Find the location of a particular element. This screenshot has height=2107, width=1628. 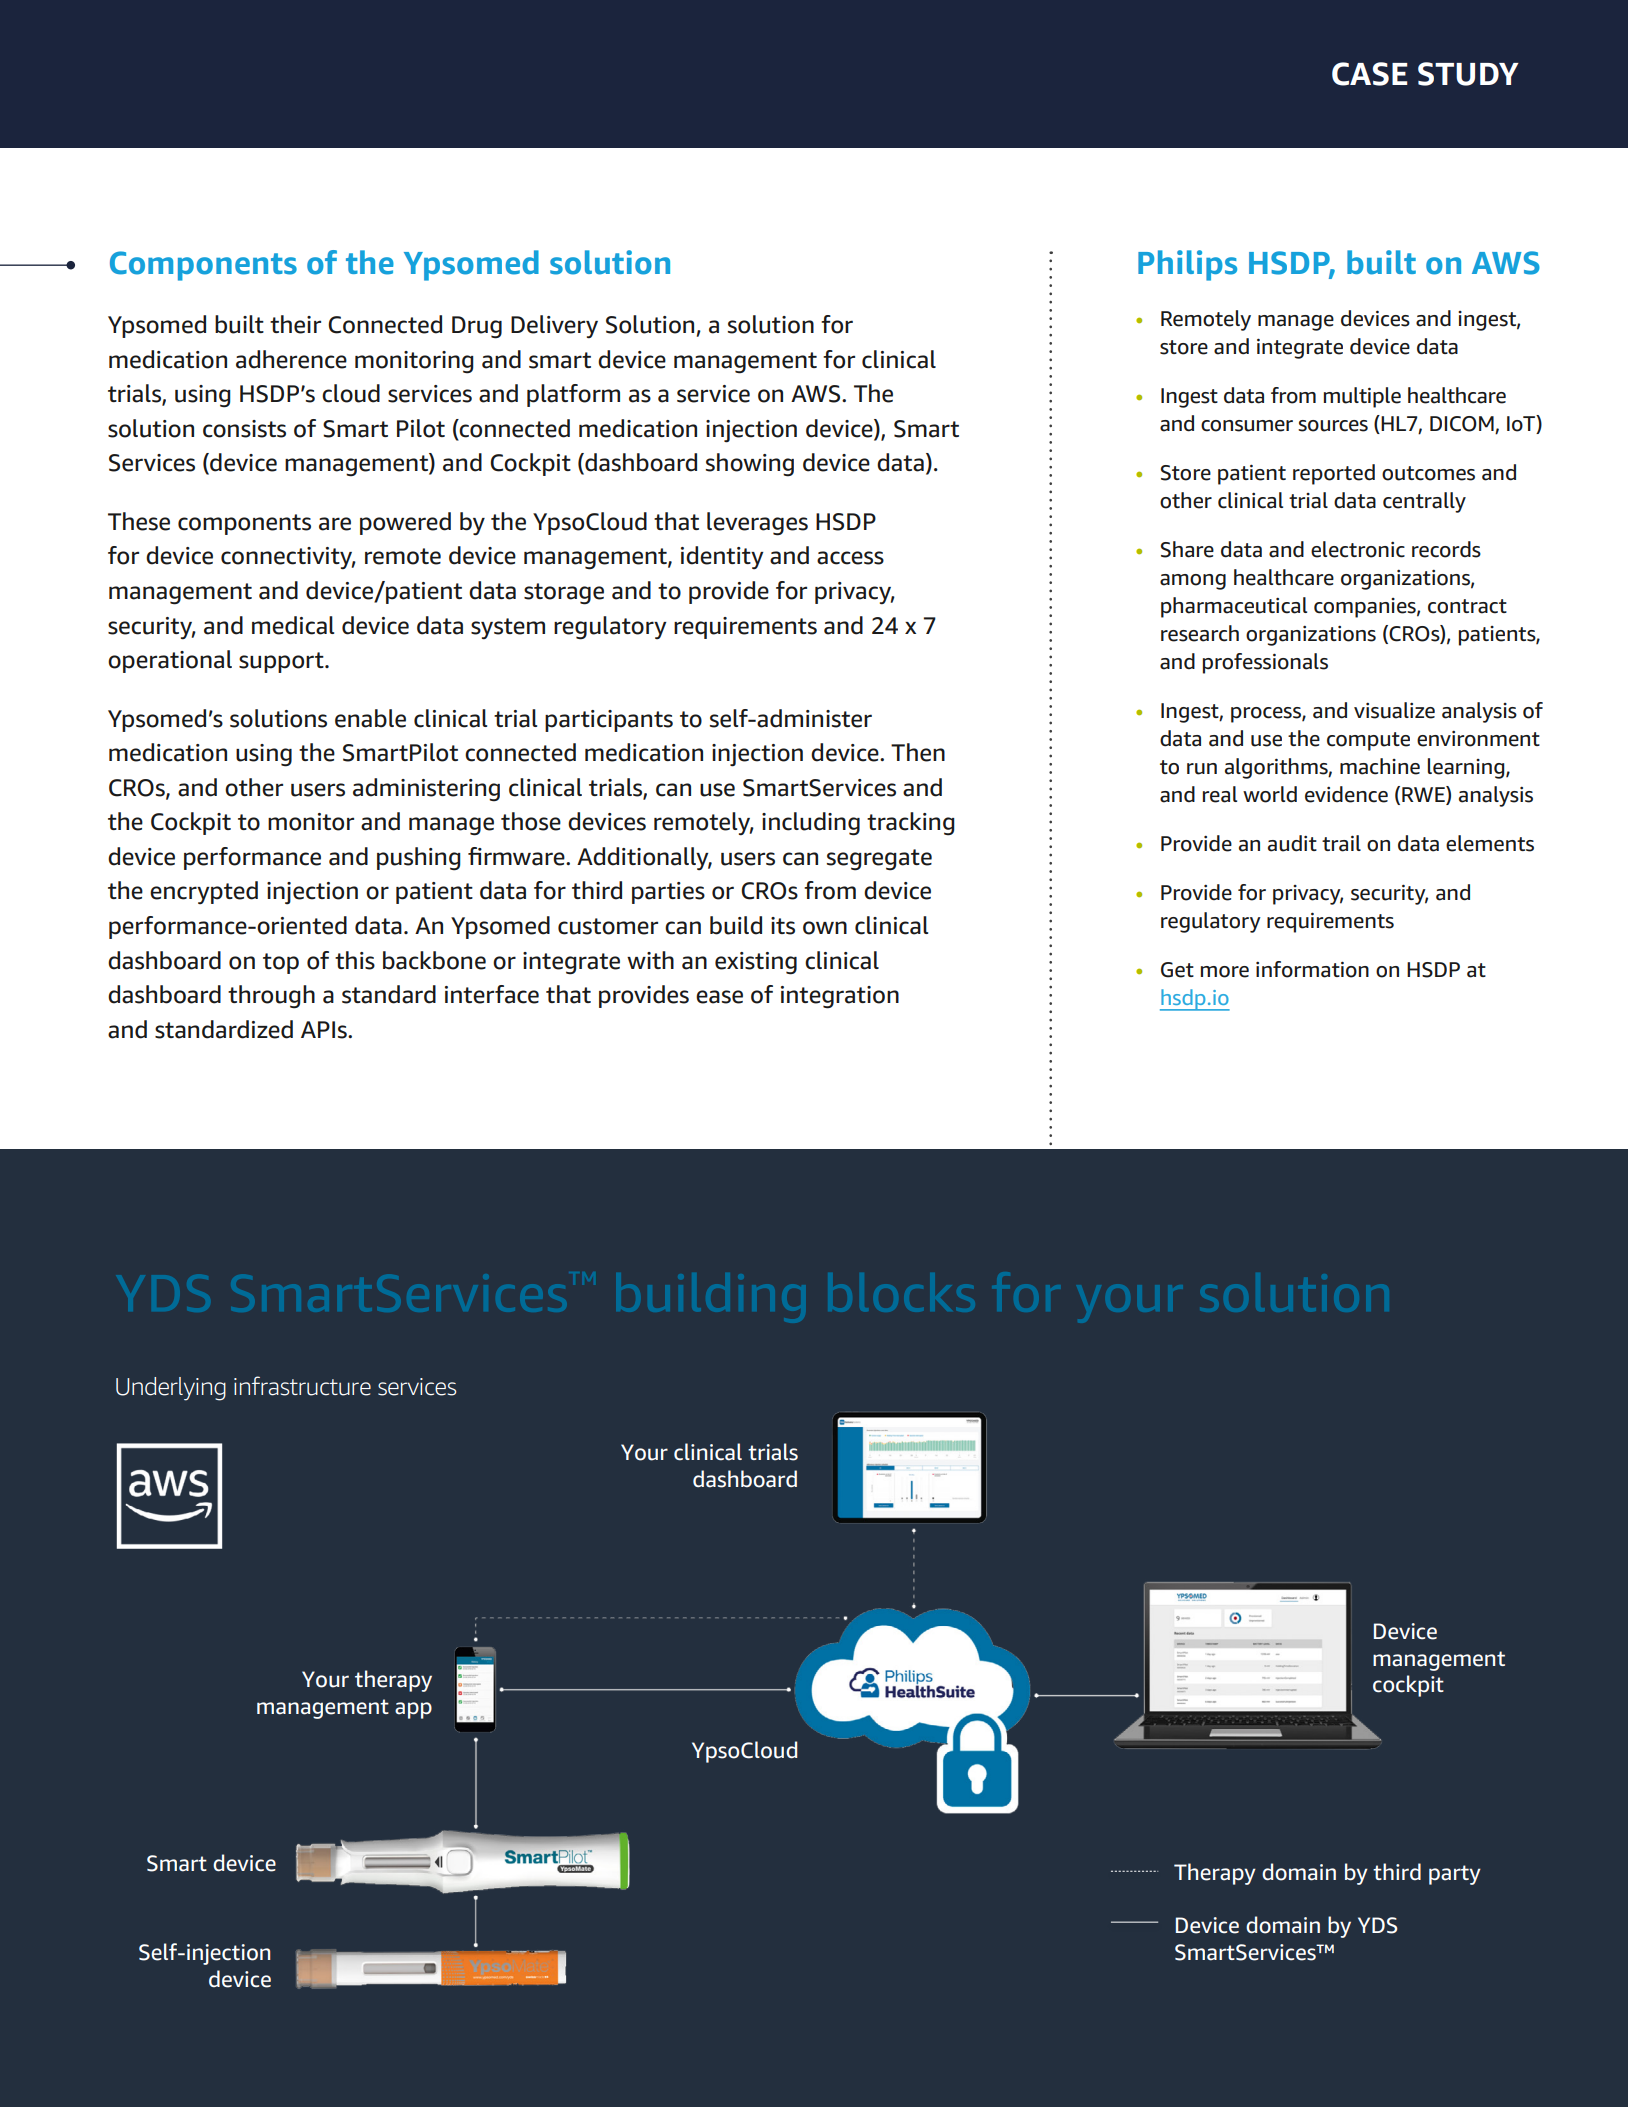

including is located at coordinates (811, 824).
